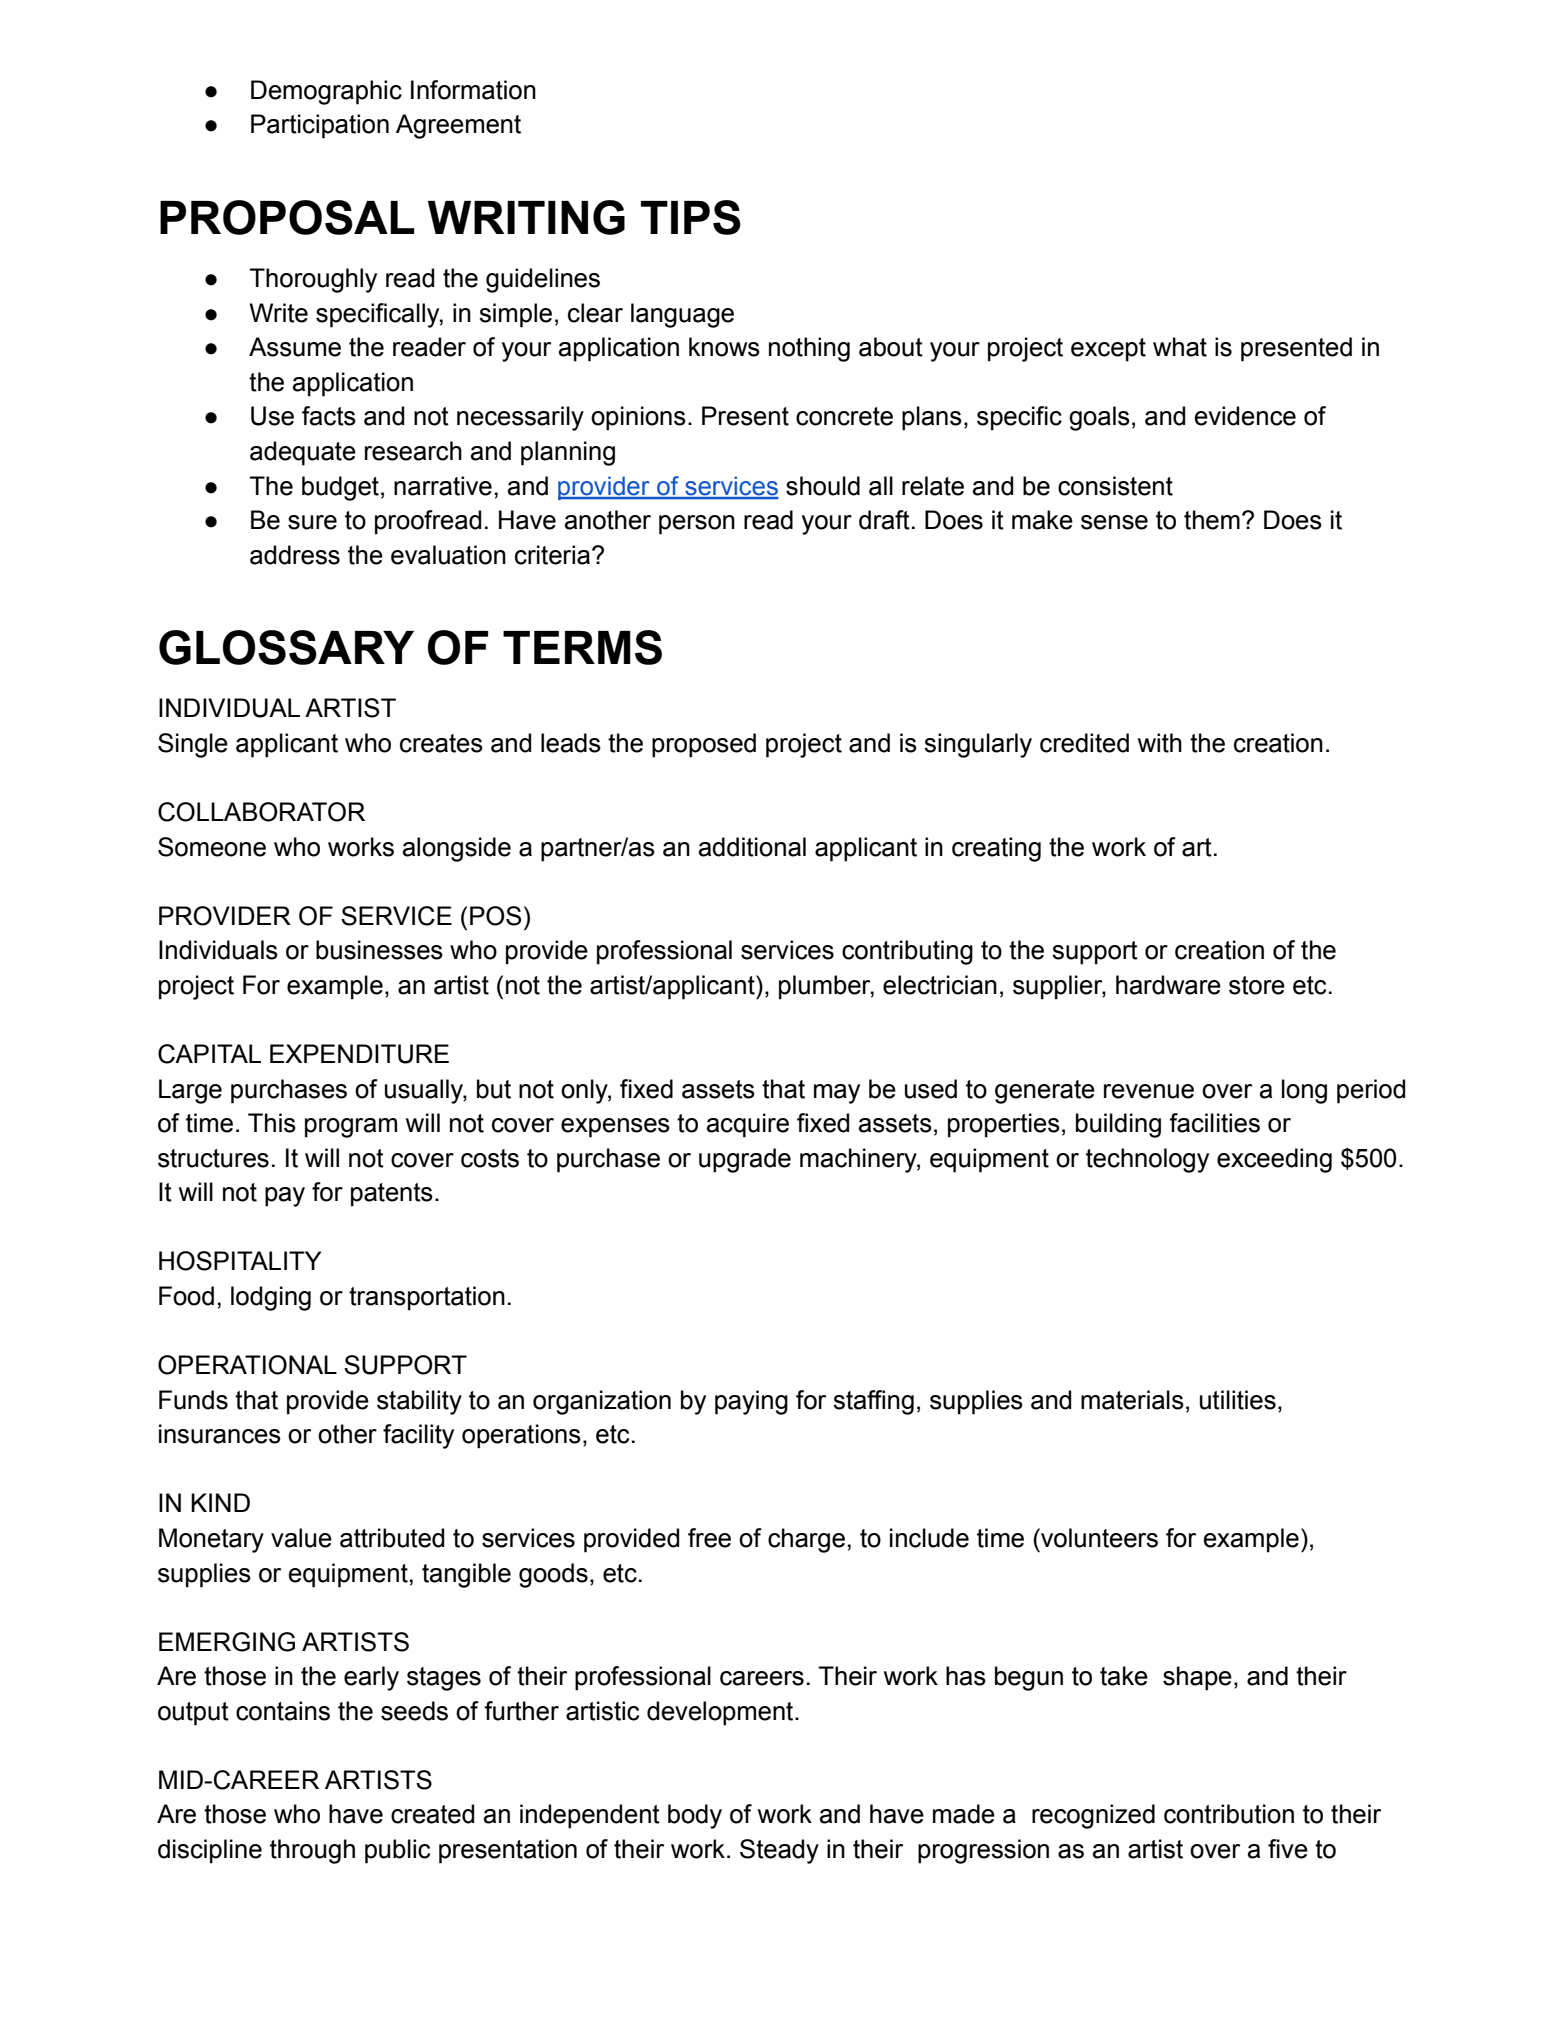  What do you see at coordinates (697, 525) in the screenshot?
I see `person` at bounding box center [697, 525].
